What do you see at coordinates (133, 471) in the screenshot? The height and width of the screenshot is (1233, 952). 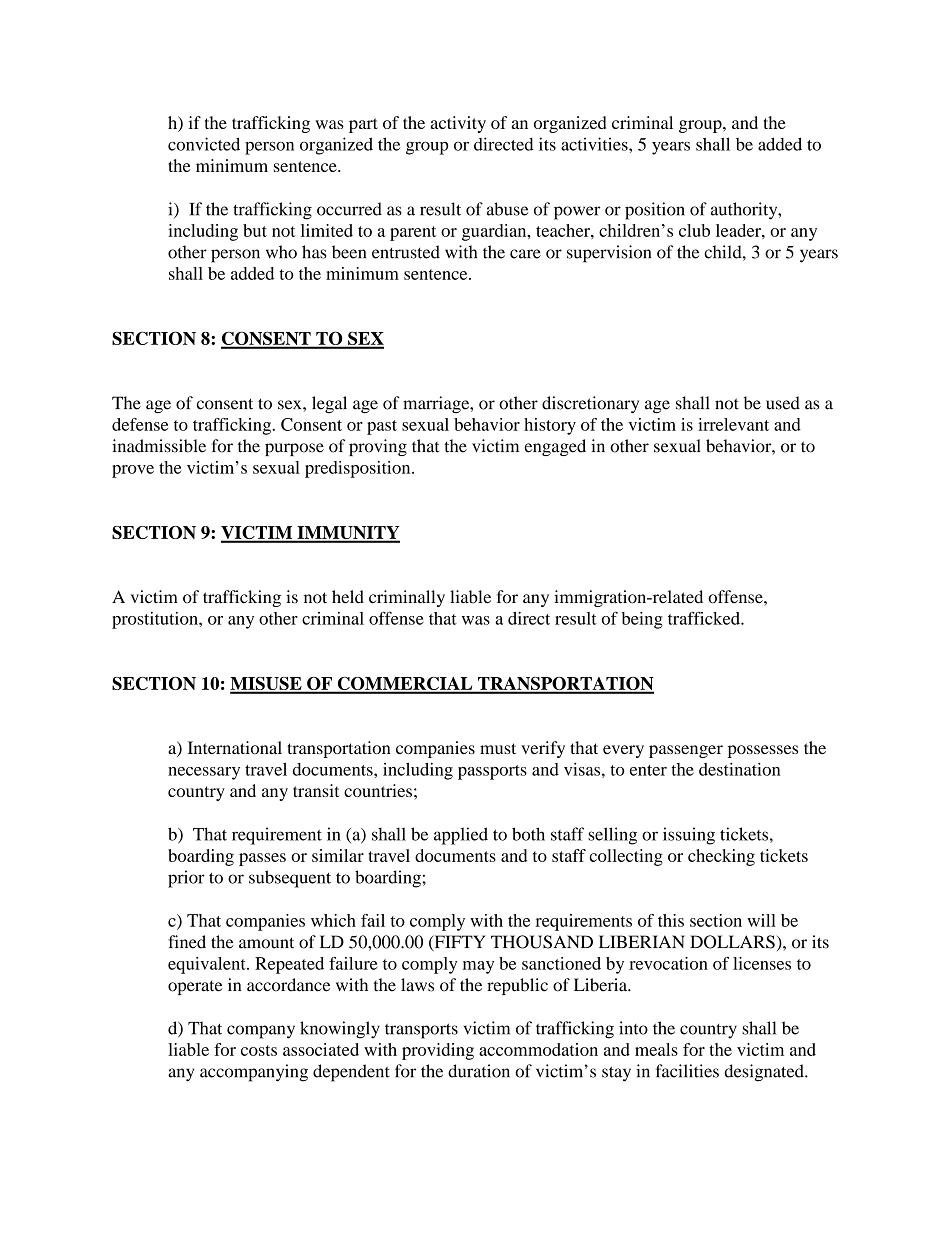 I see `prove` at bounding box center [133, 471].
